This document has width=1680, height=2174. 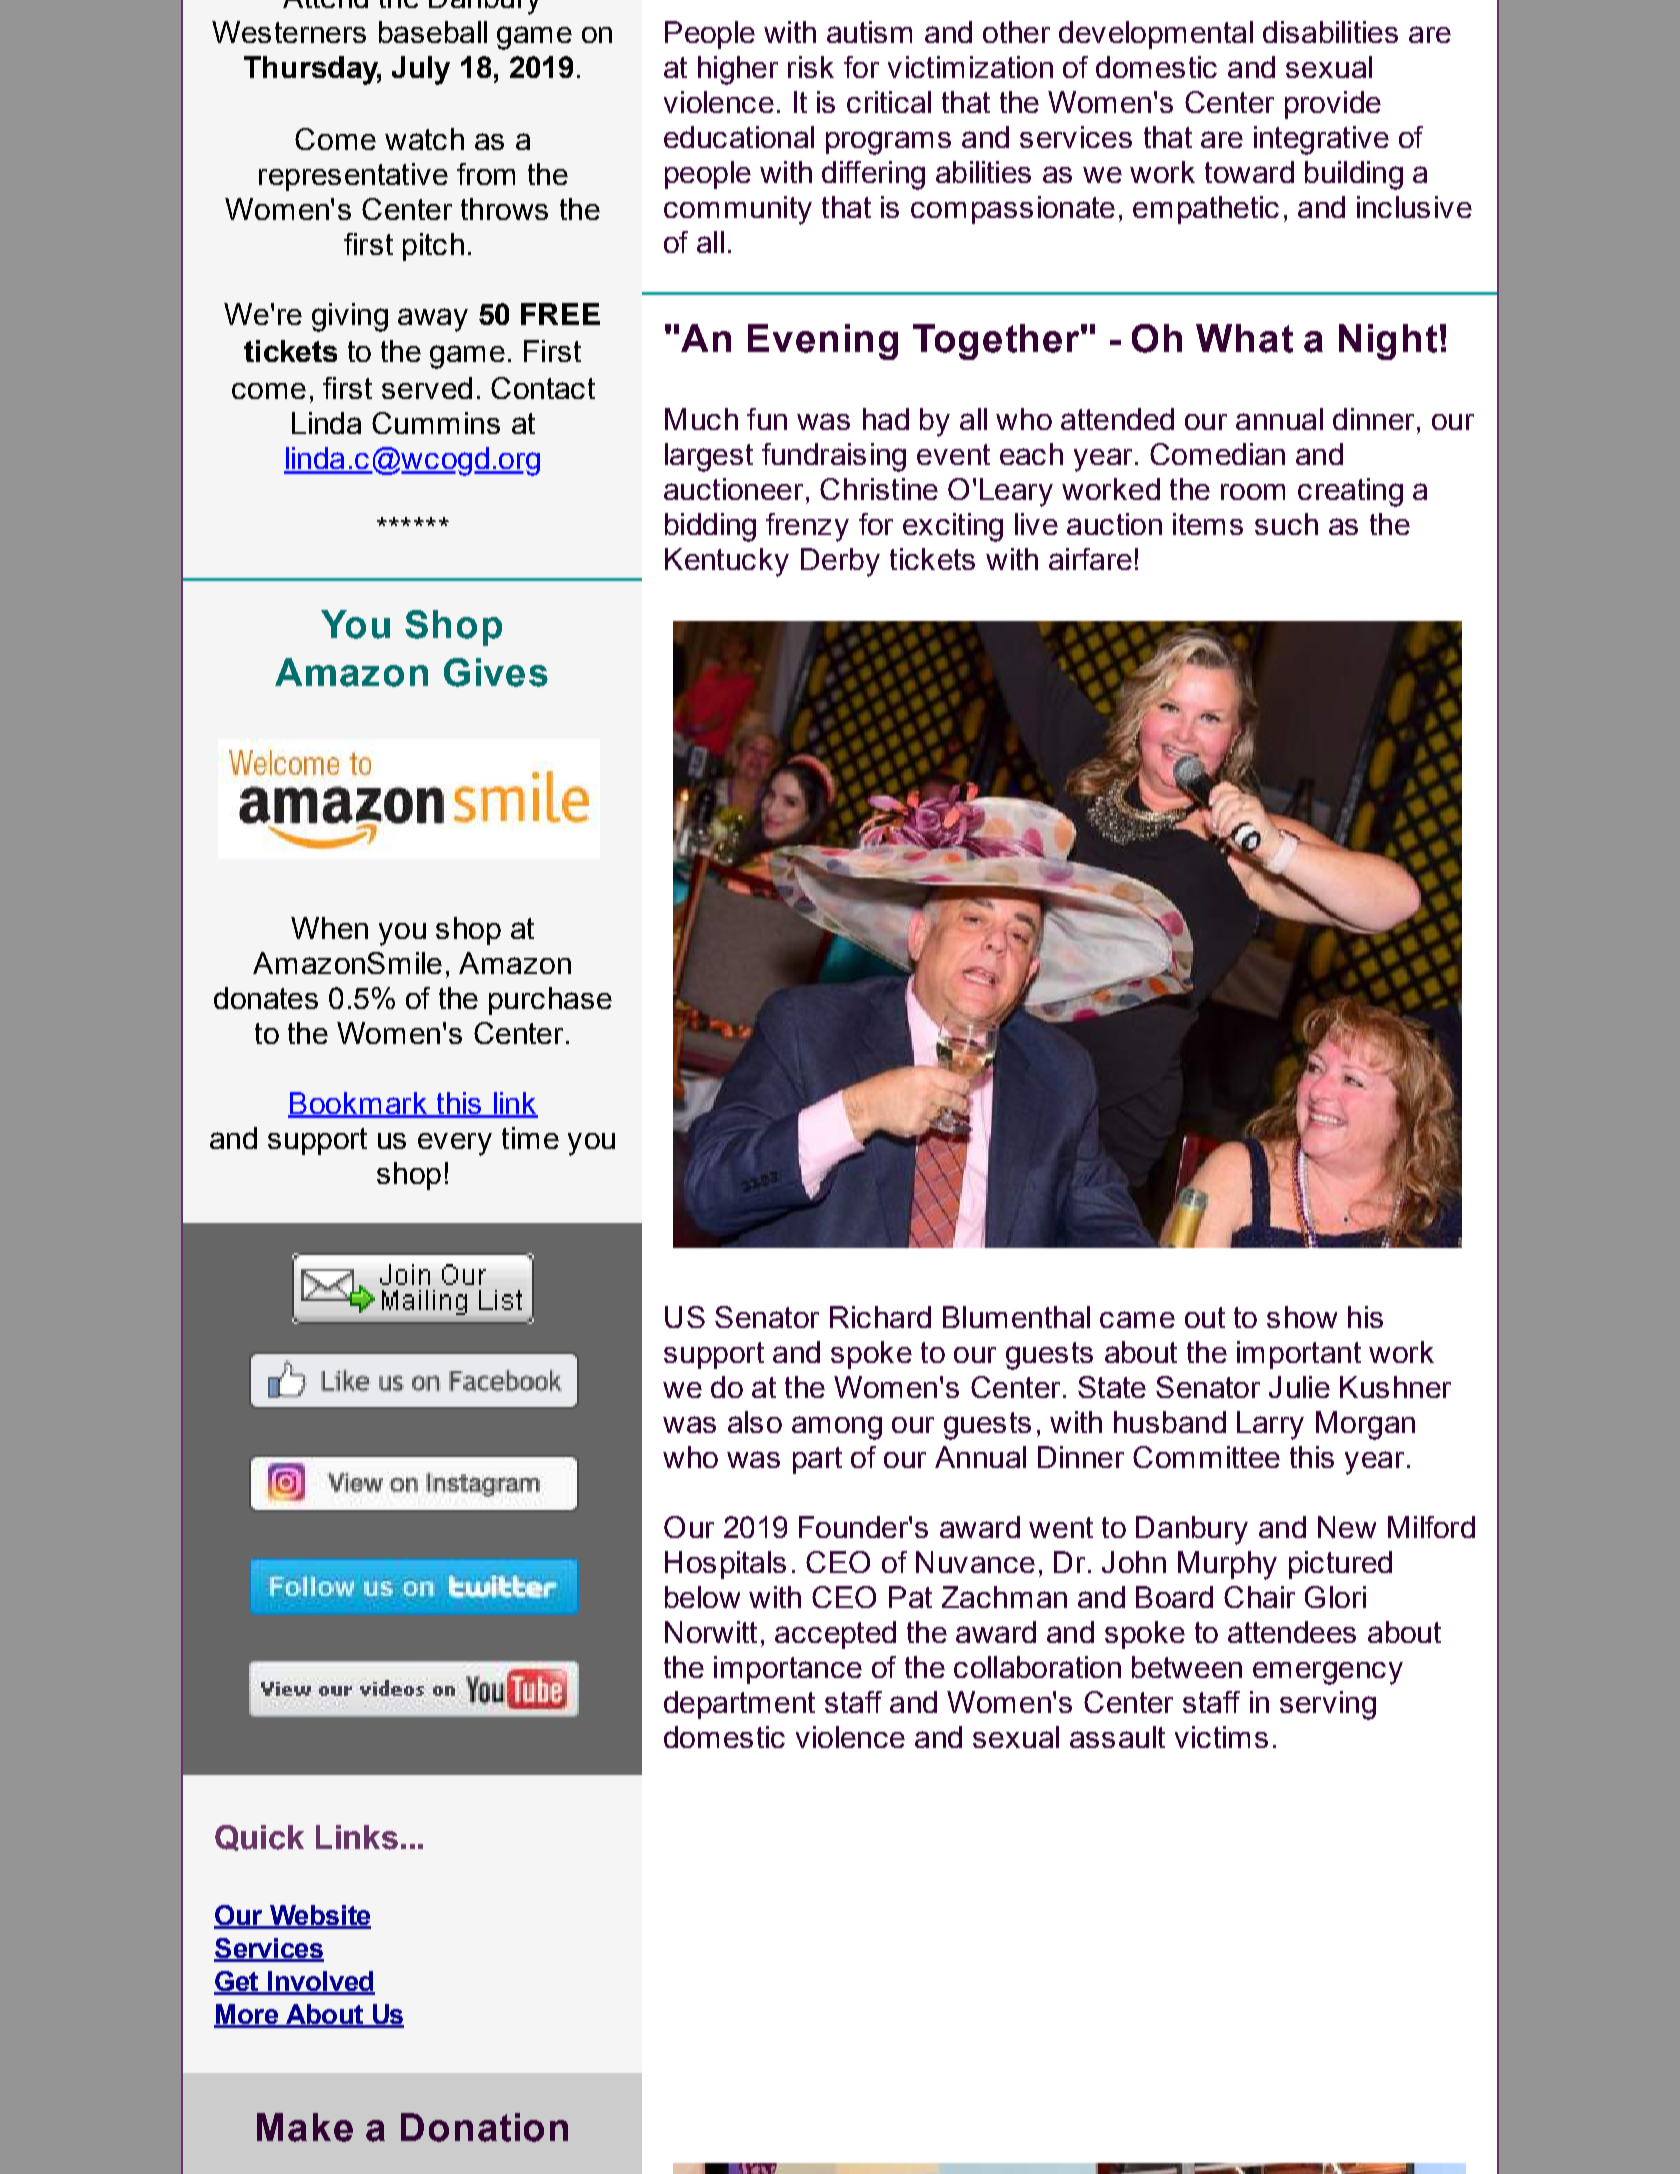 What do you see at coordinates (1333, 105) in the document?
I see `provide` at bounding box center [1333, 105].
